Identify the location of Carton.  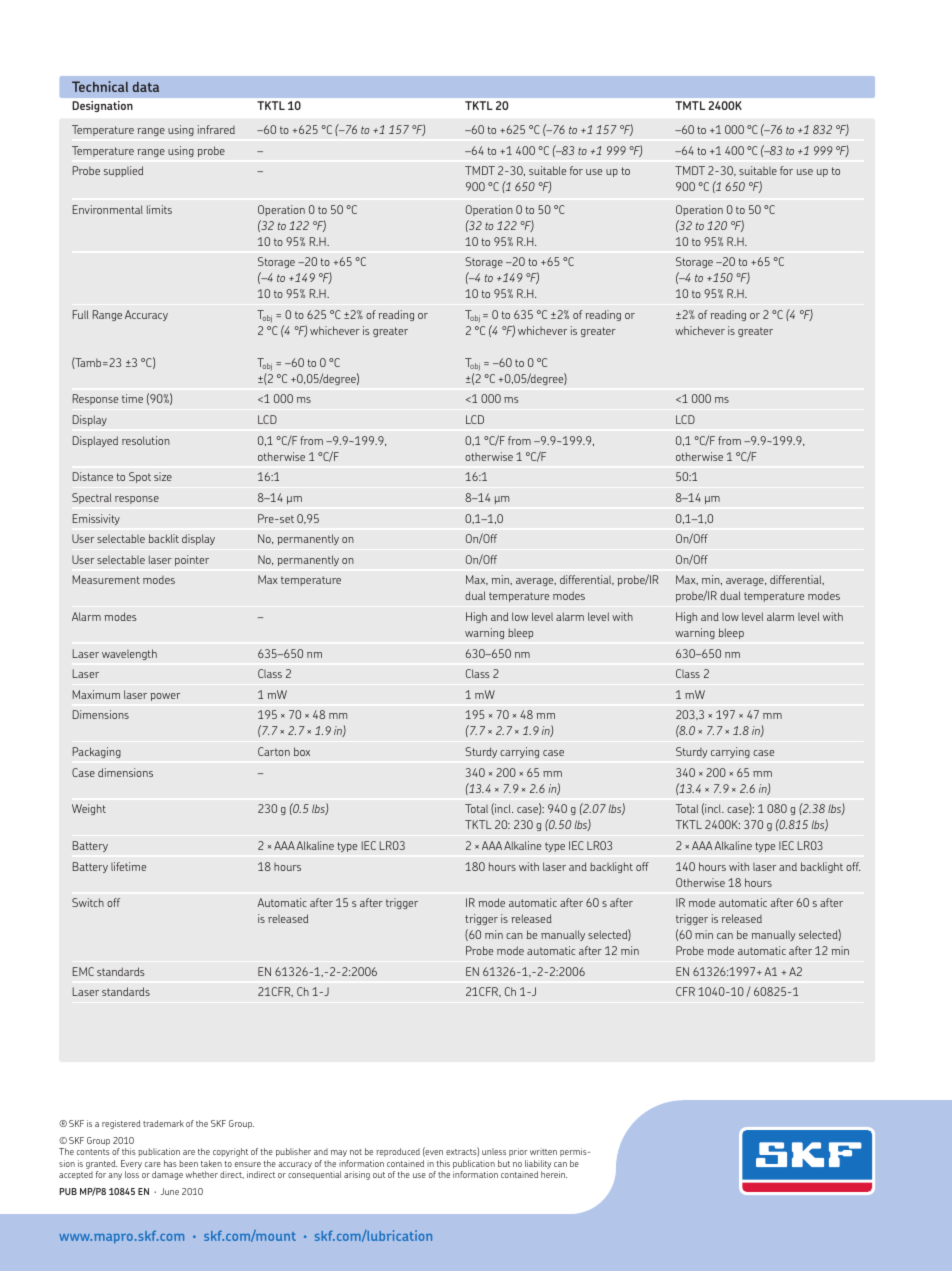
(274, 751).
